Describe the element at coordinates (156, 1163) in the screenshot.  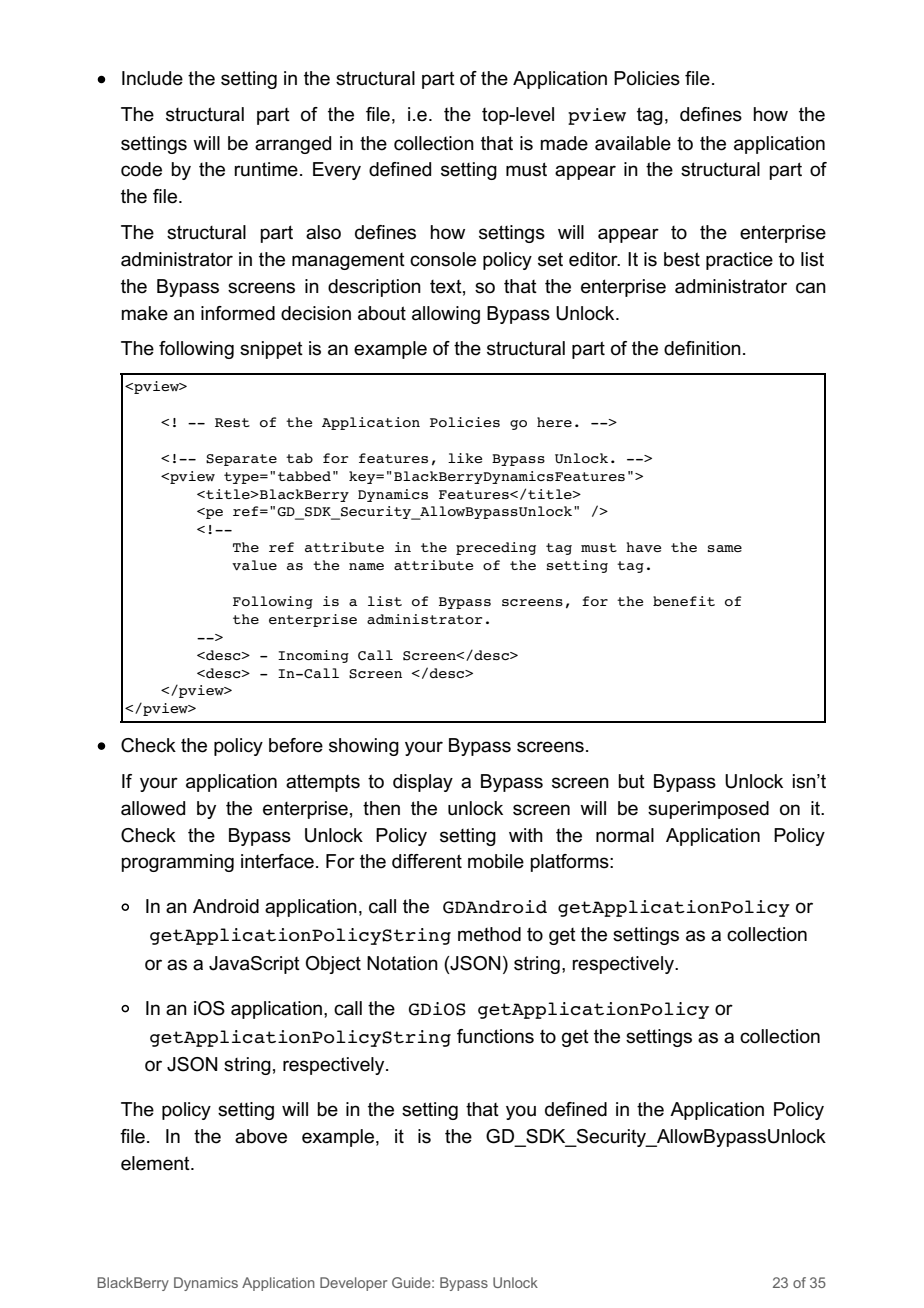
I see `element` at that location.
